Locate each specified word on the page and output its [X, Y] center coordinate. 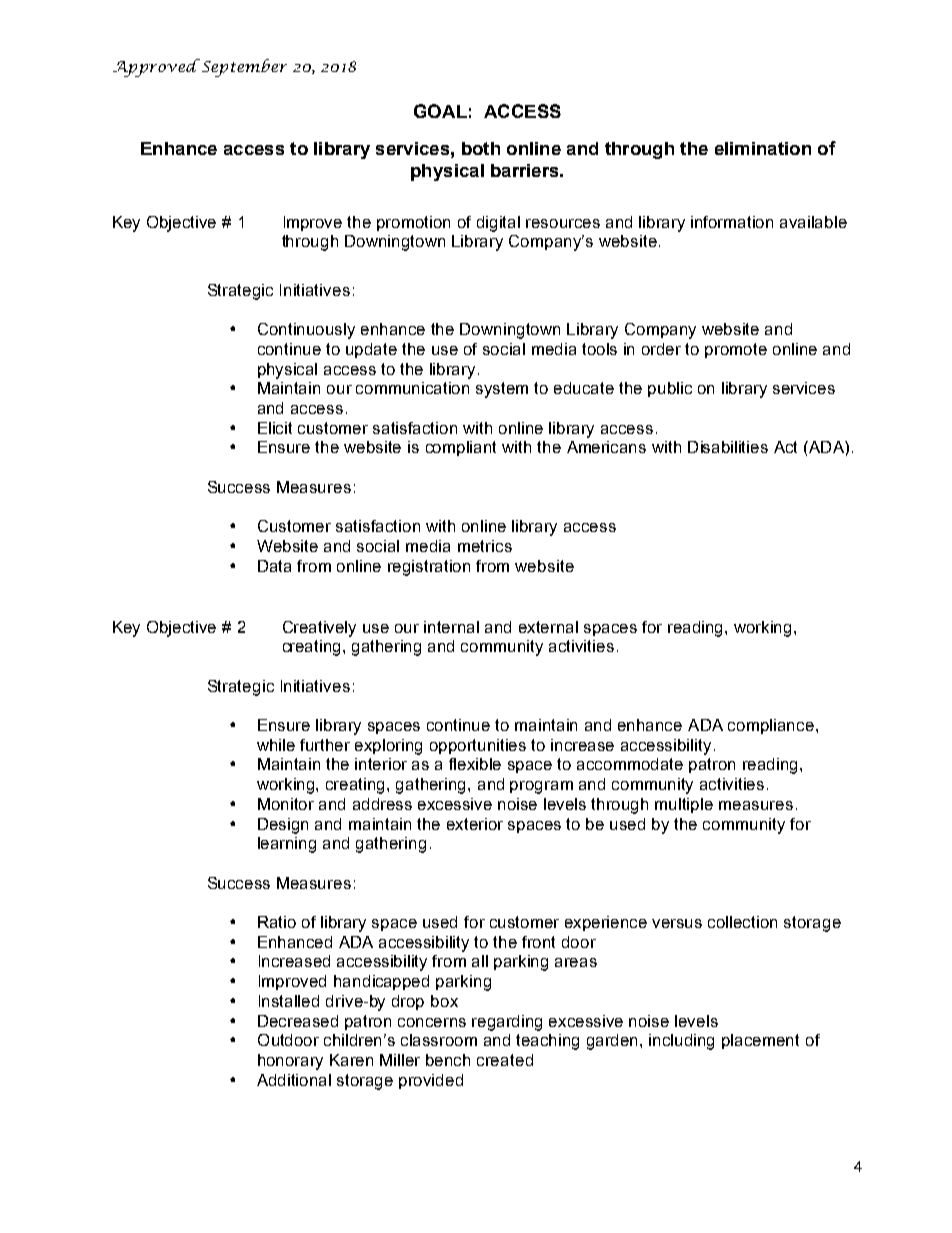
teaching [547, 1042]
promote [736, 350]
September [243, 68]
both [481, 148]
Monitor [286, 804]
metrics [485, 546]
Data [274, 566]
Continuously [306, 331]
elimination [763, 148]
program [541, 787]
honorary [290, 1062]
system [502, 390]
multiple [684, 805]
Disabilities [728, 447]
